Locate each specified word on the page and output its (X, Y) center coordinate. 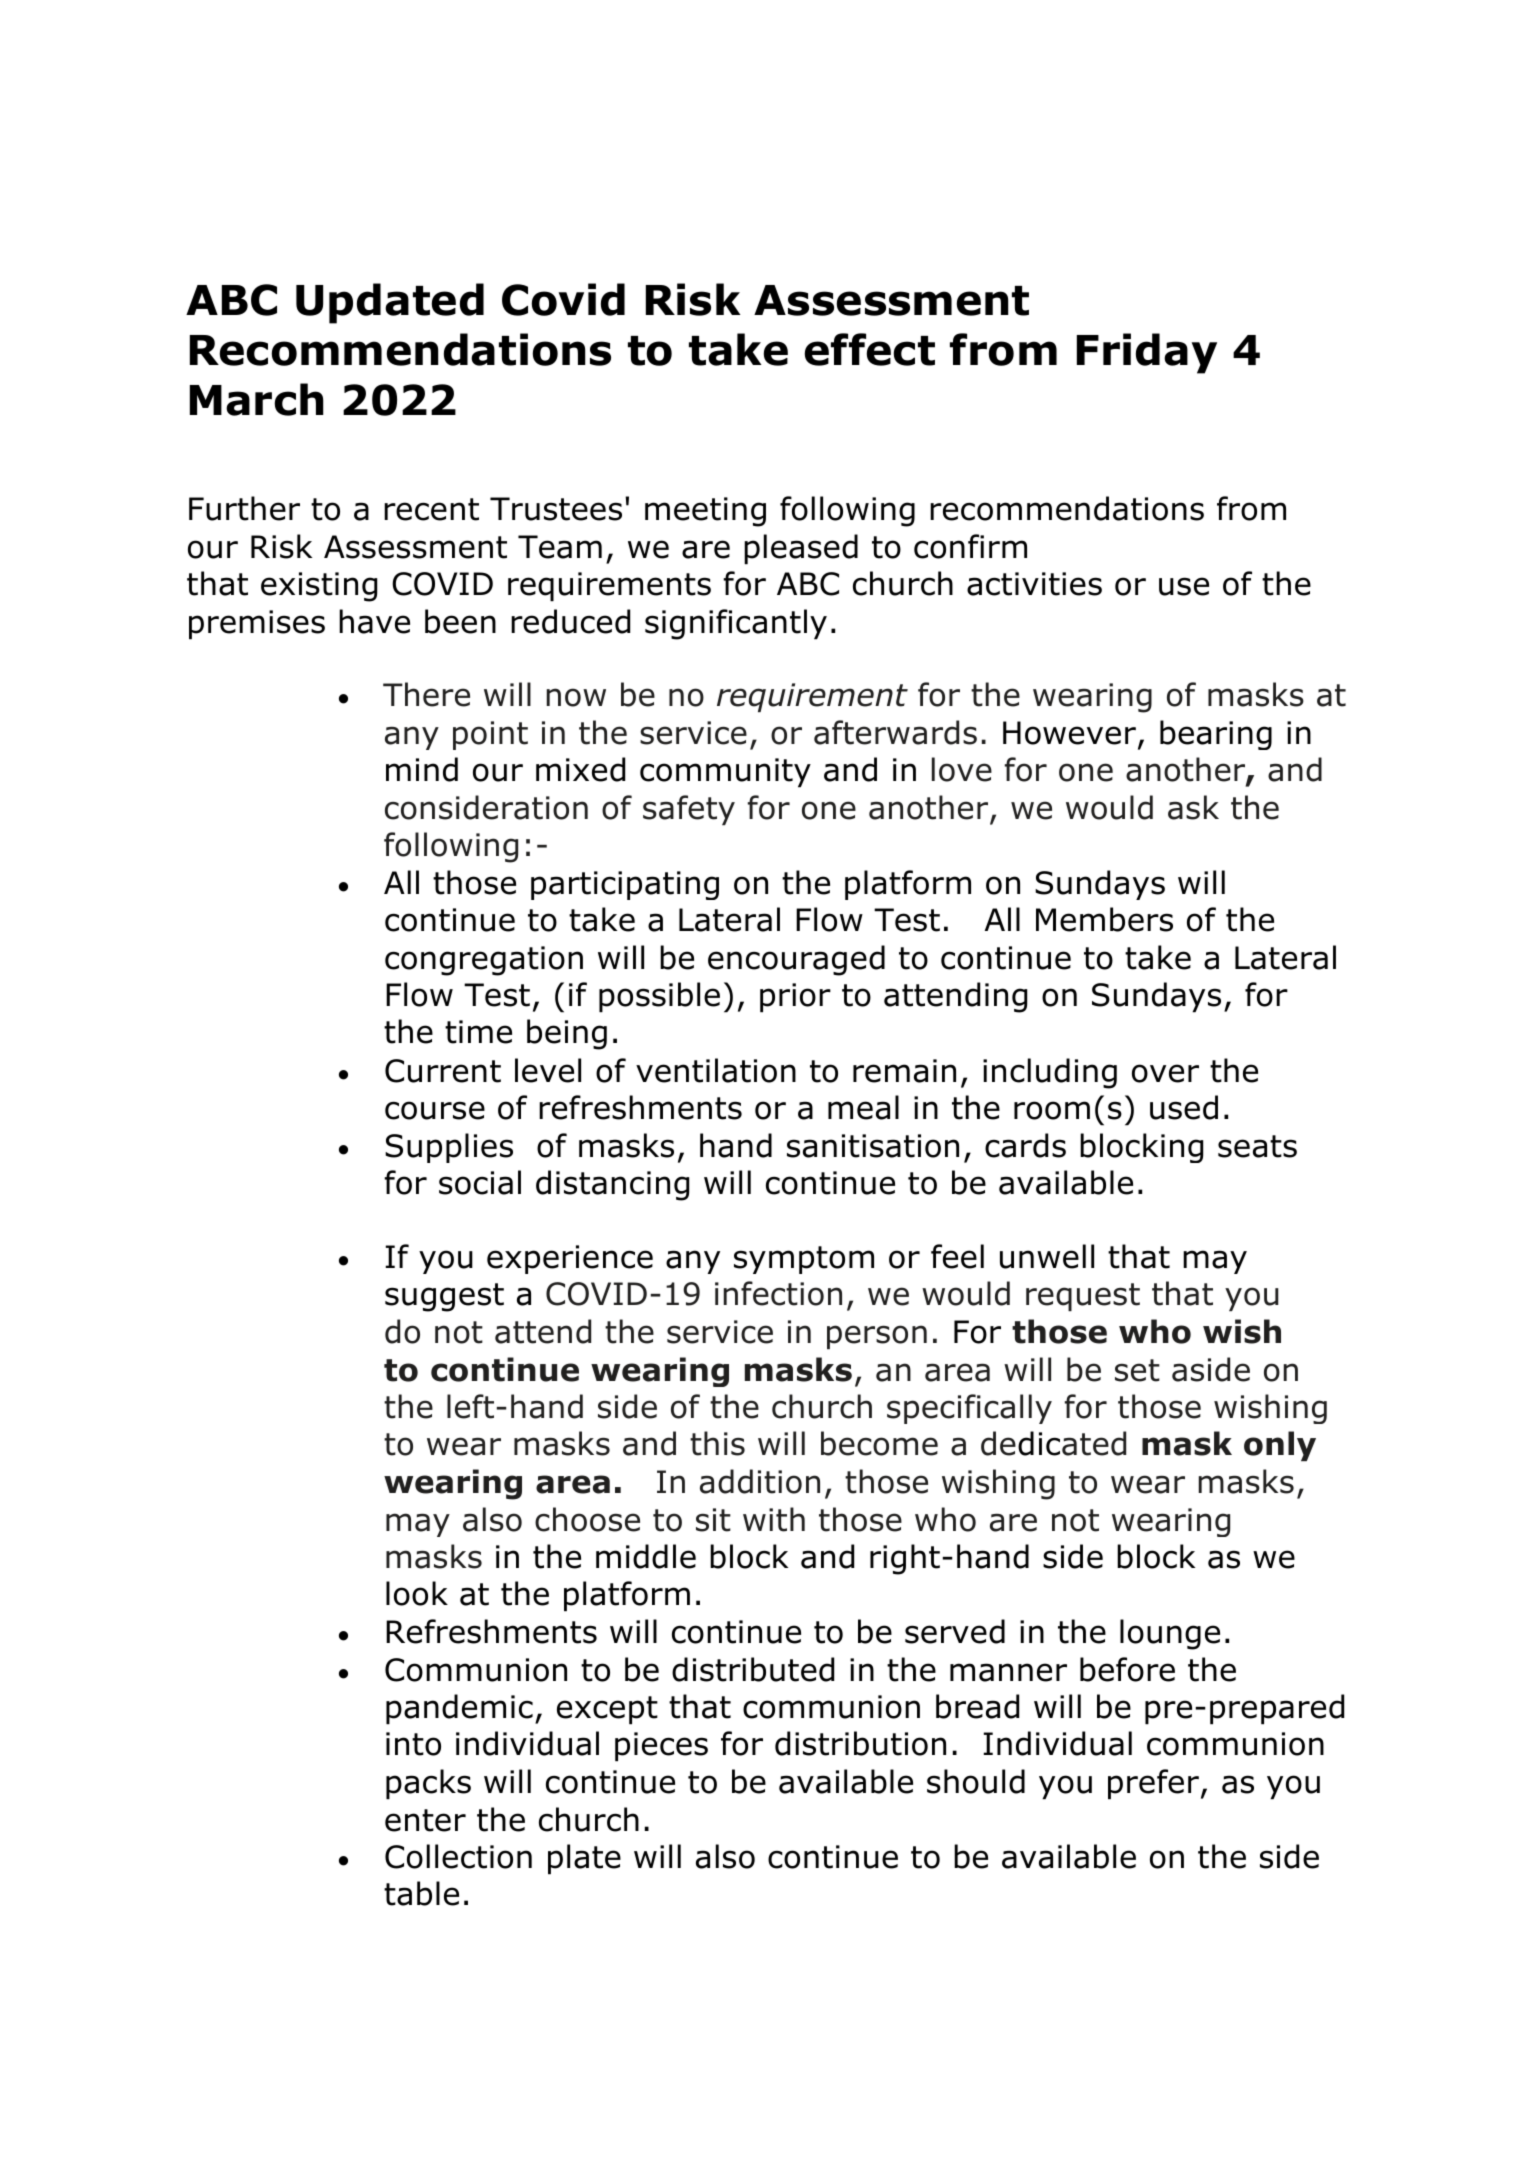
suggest (444, 1297)
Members (1104, 919)
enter (425, 1820)
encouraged (796, 960)
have (374, 621)
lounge (1170, 1634)
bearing (1216, 735)
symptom (804, 1260)
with (774, 1519)
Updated (390, 303)
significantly (736, 624)
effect (869, 349)
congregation (484, 961)
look (417, 1593)
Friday (1147, 353)
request (1083, 1297)
